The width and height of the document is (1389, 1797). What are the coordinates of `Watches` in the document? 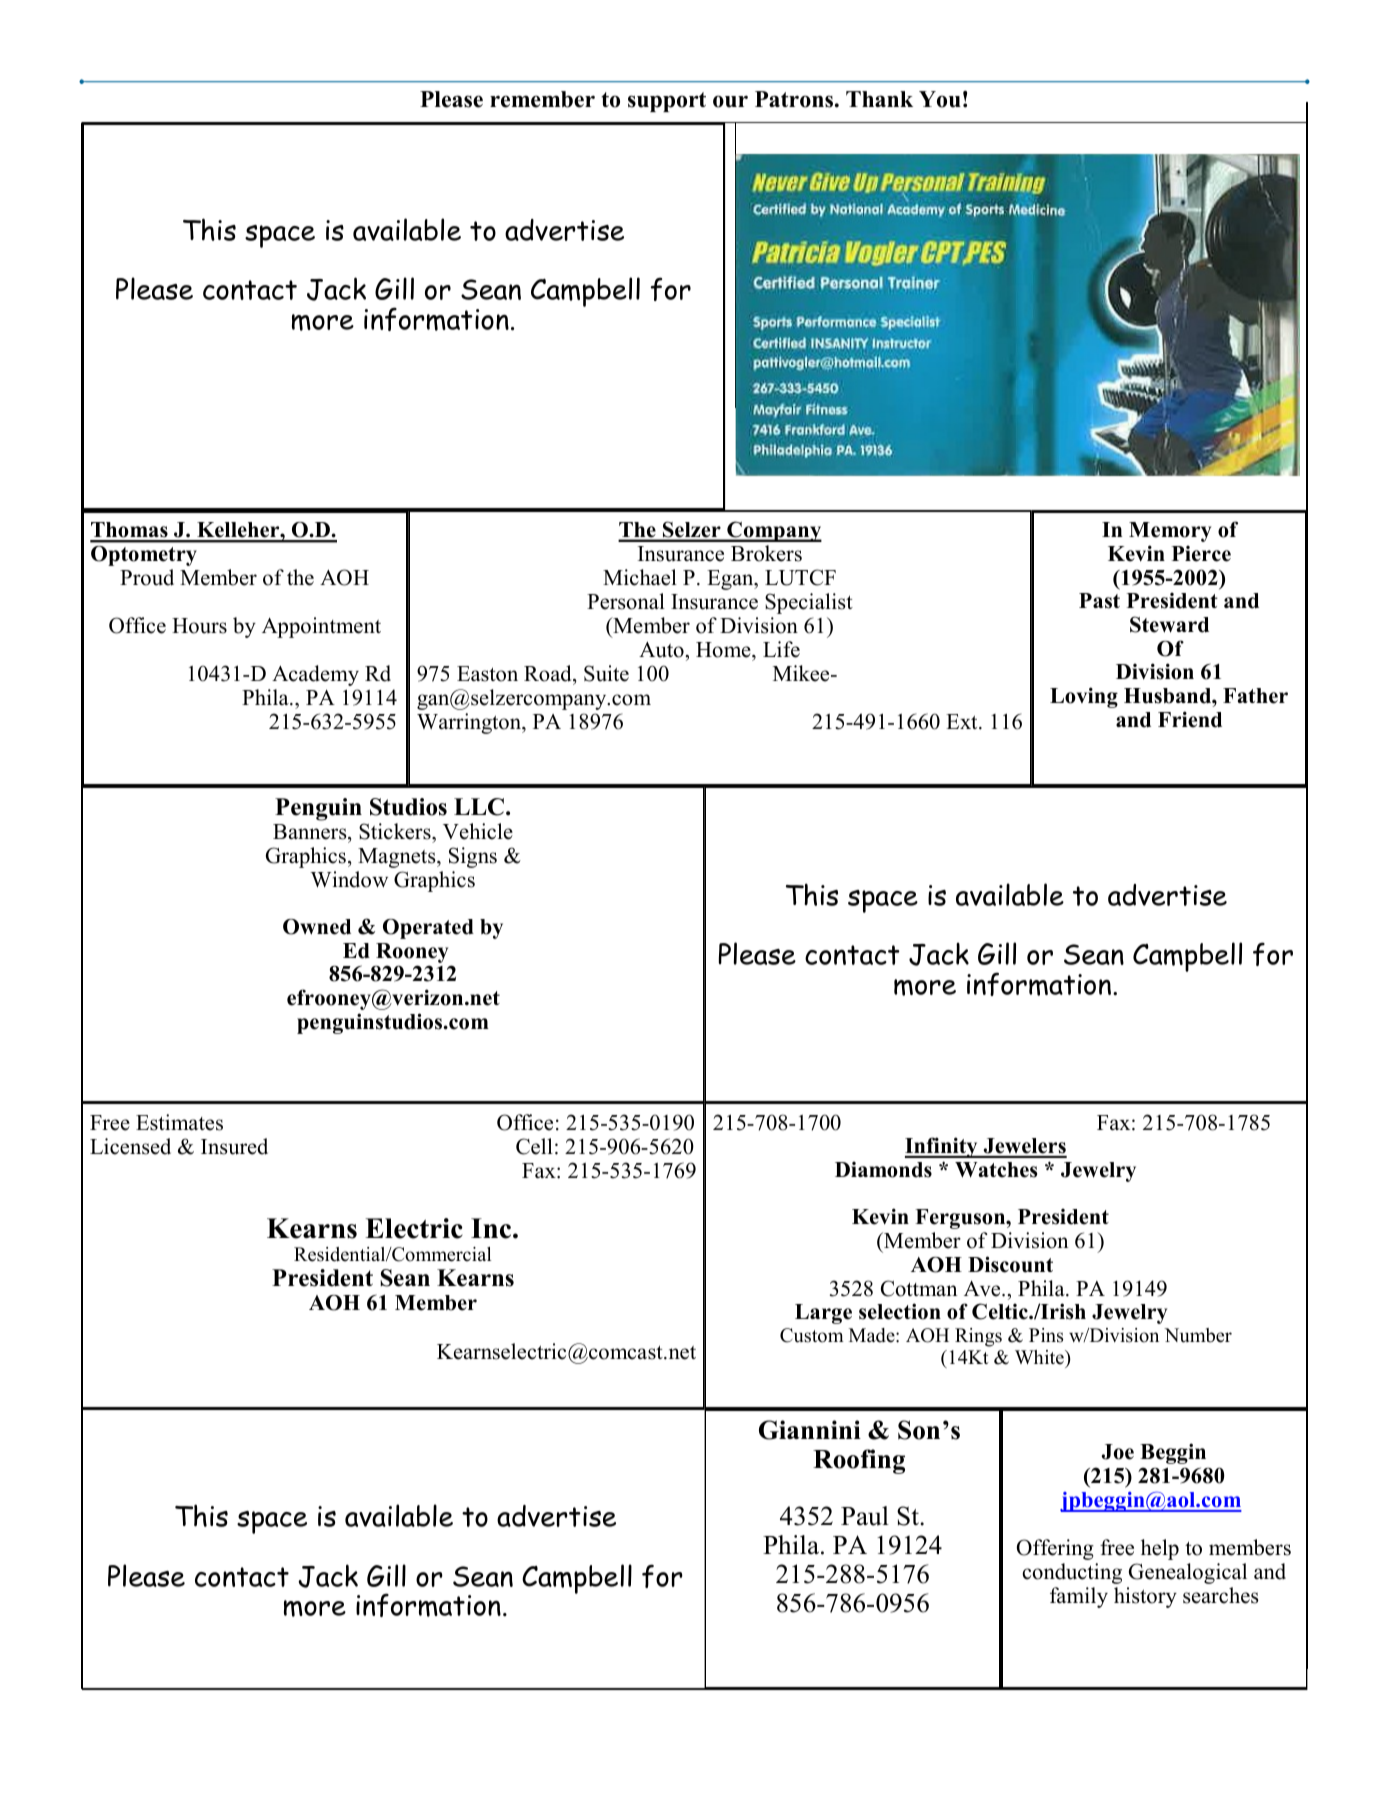 It's located at (996, 1170).
